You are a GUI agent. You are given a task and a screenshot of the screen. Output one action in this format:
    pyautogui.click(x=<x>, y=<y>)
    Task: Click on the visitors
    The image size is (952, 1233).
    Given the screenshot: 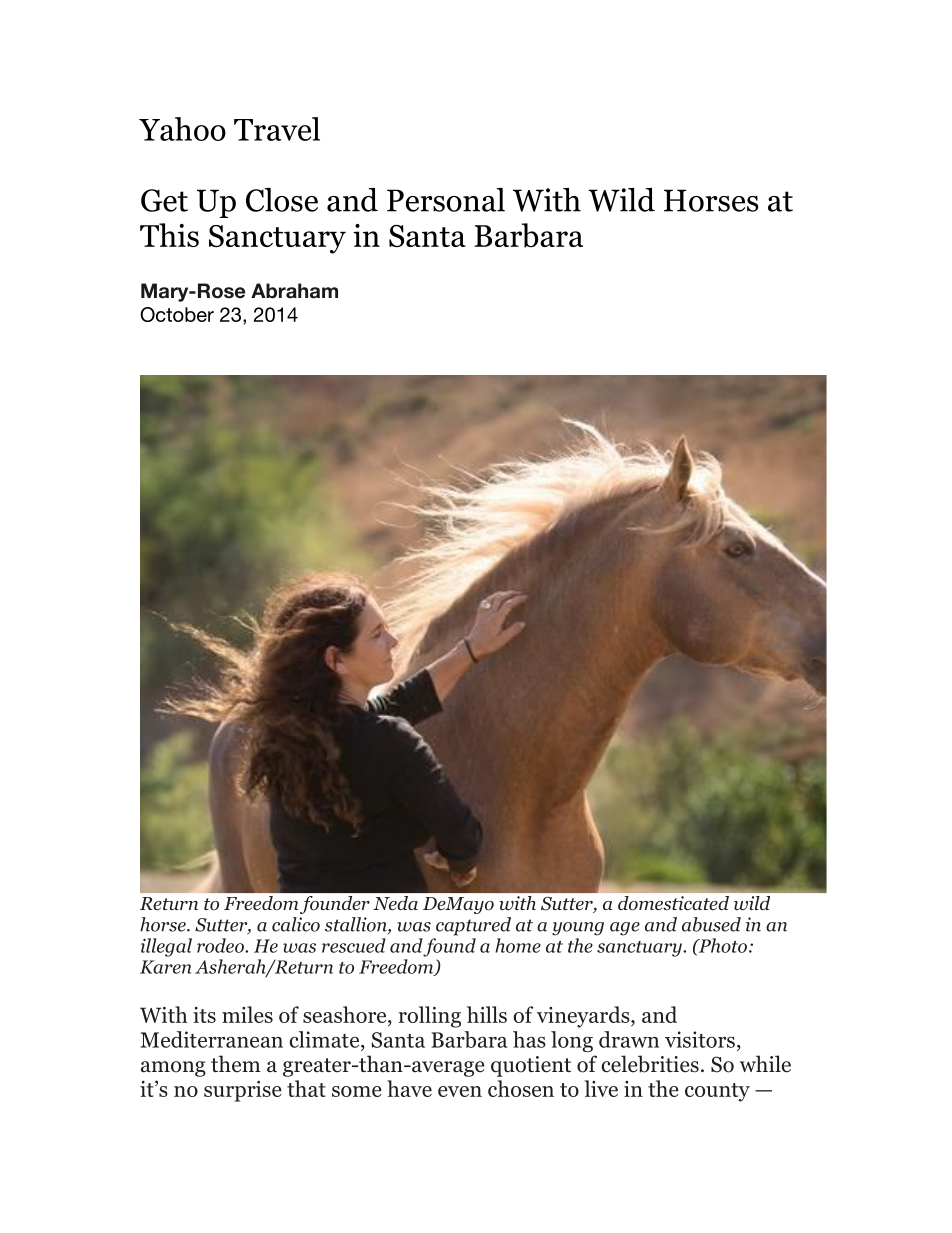 What is the action you would take?
    pyautogui.click(x=700, y=1039)
